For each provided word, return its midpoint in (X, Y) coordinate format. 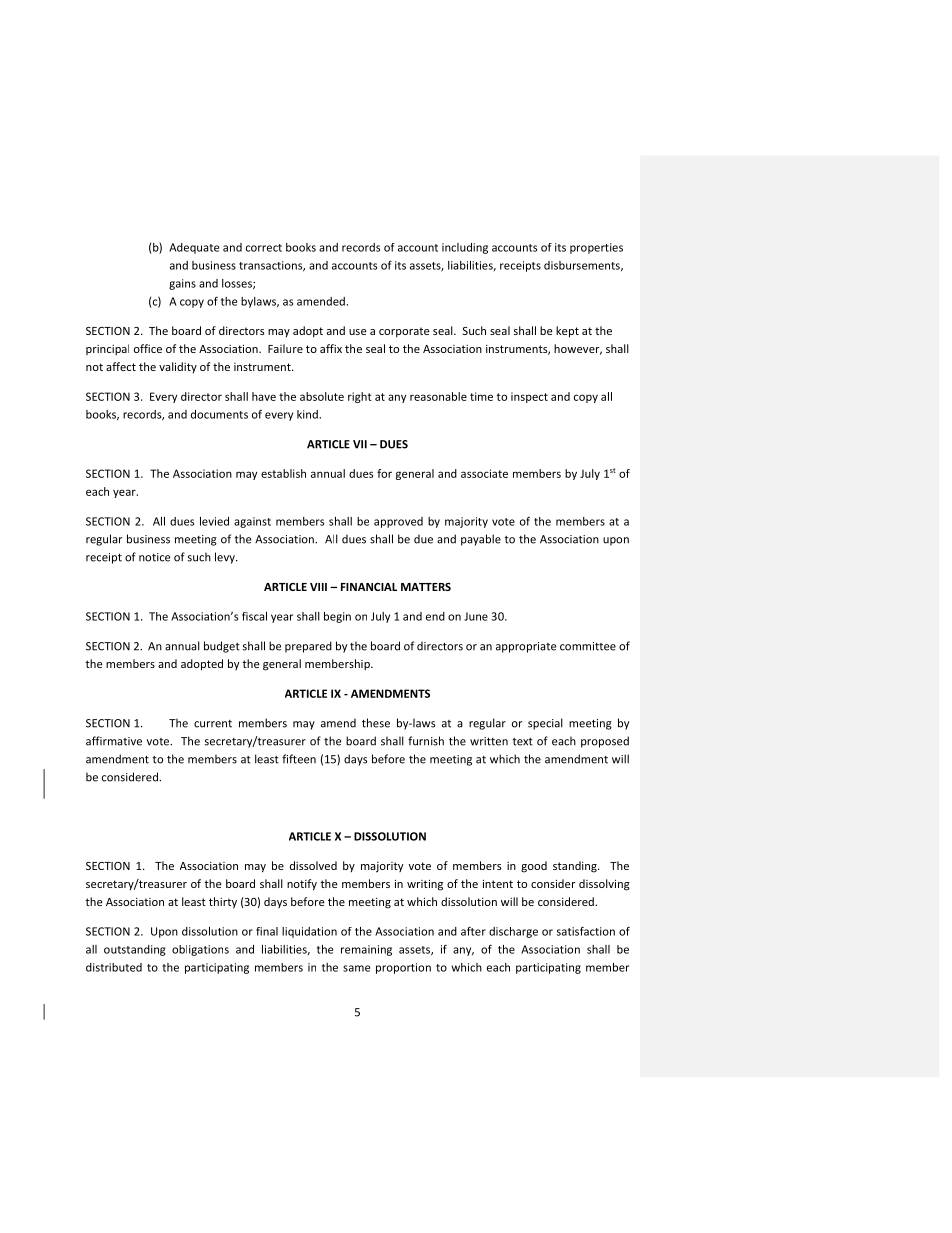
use (358, 332)
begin (337, 617)
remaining (366, 950)
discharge (513, 932)
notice (154, 557)
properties (596, 248)
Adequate (194, 248)
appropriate (526, 647)
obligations (200, 950)
